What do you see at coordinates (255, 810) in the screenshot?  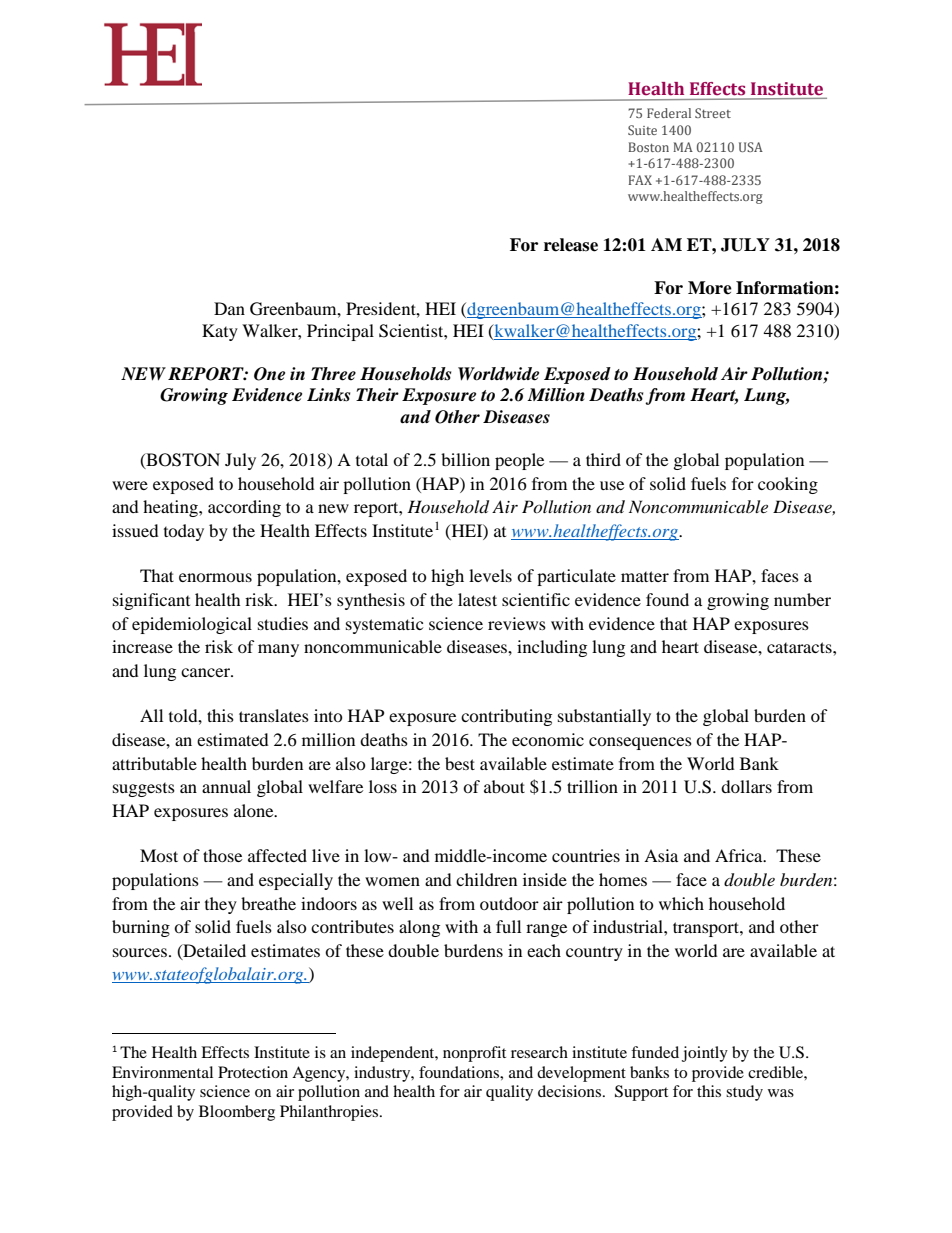 I see `alone` at bounding box center [255, 810].
